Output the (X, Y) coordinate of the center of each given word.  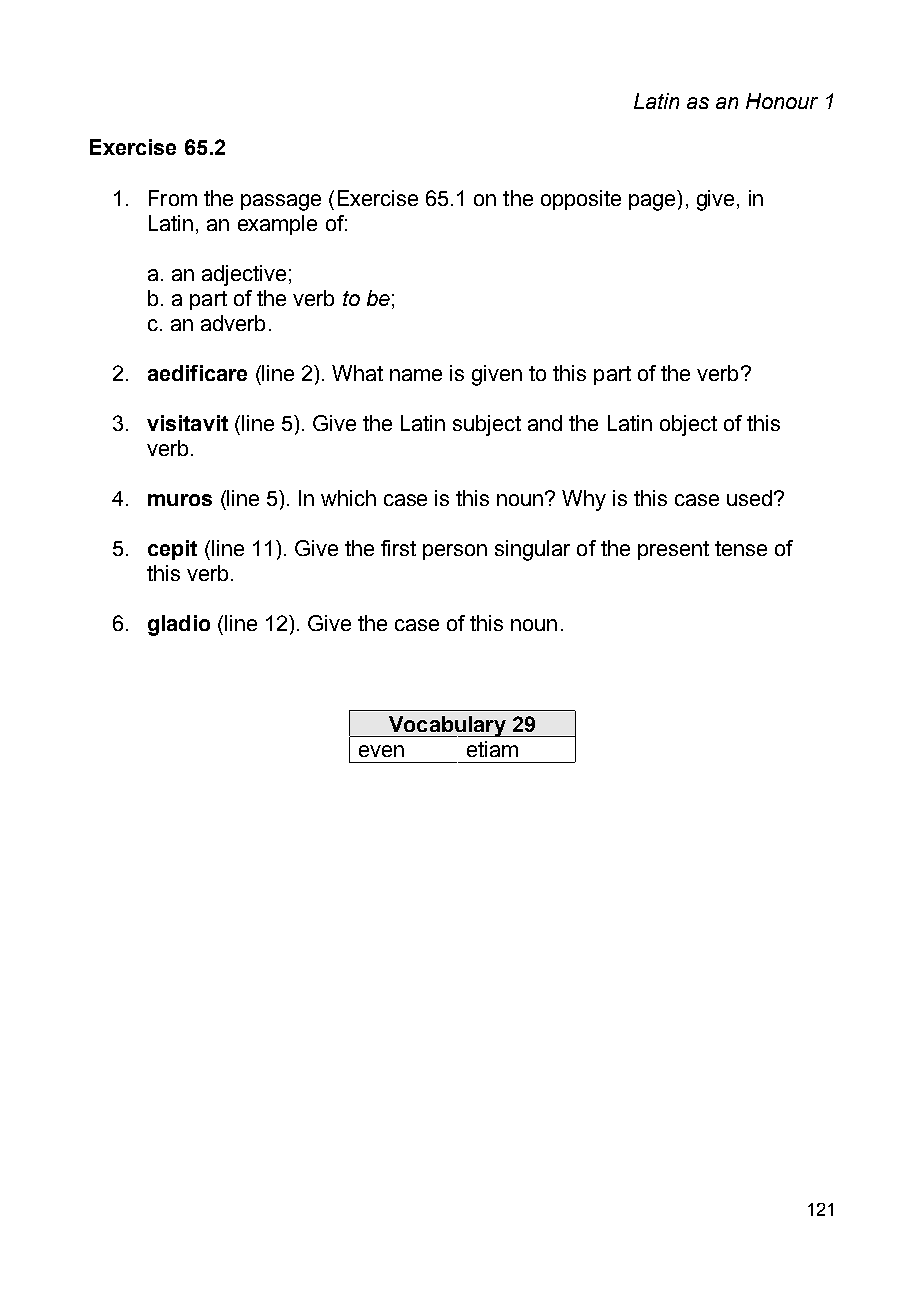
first (398, 548)
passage (281, 202)
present (673, 550)
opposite (581, 200)
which (348, 498)
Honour (782, 101)
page (652, 202)
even (381, 751)
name (416, 375)
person (455, 552)
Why (584, 500)
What (357, 373)
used (749, 498)
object (688, 425)
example (277, 225)
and (545, 423)
